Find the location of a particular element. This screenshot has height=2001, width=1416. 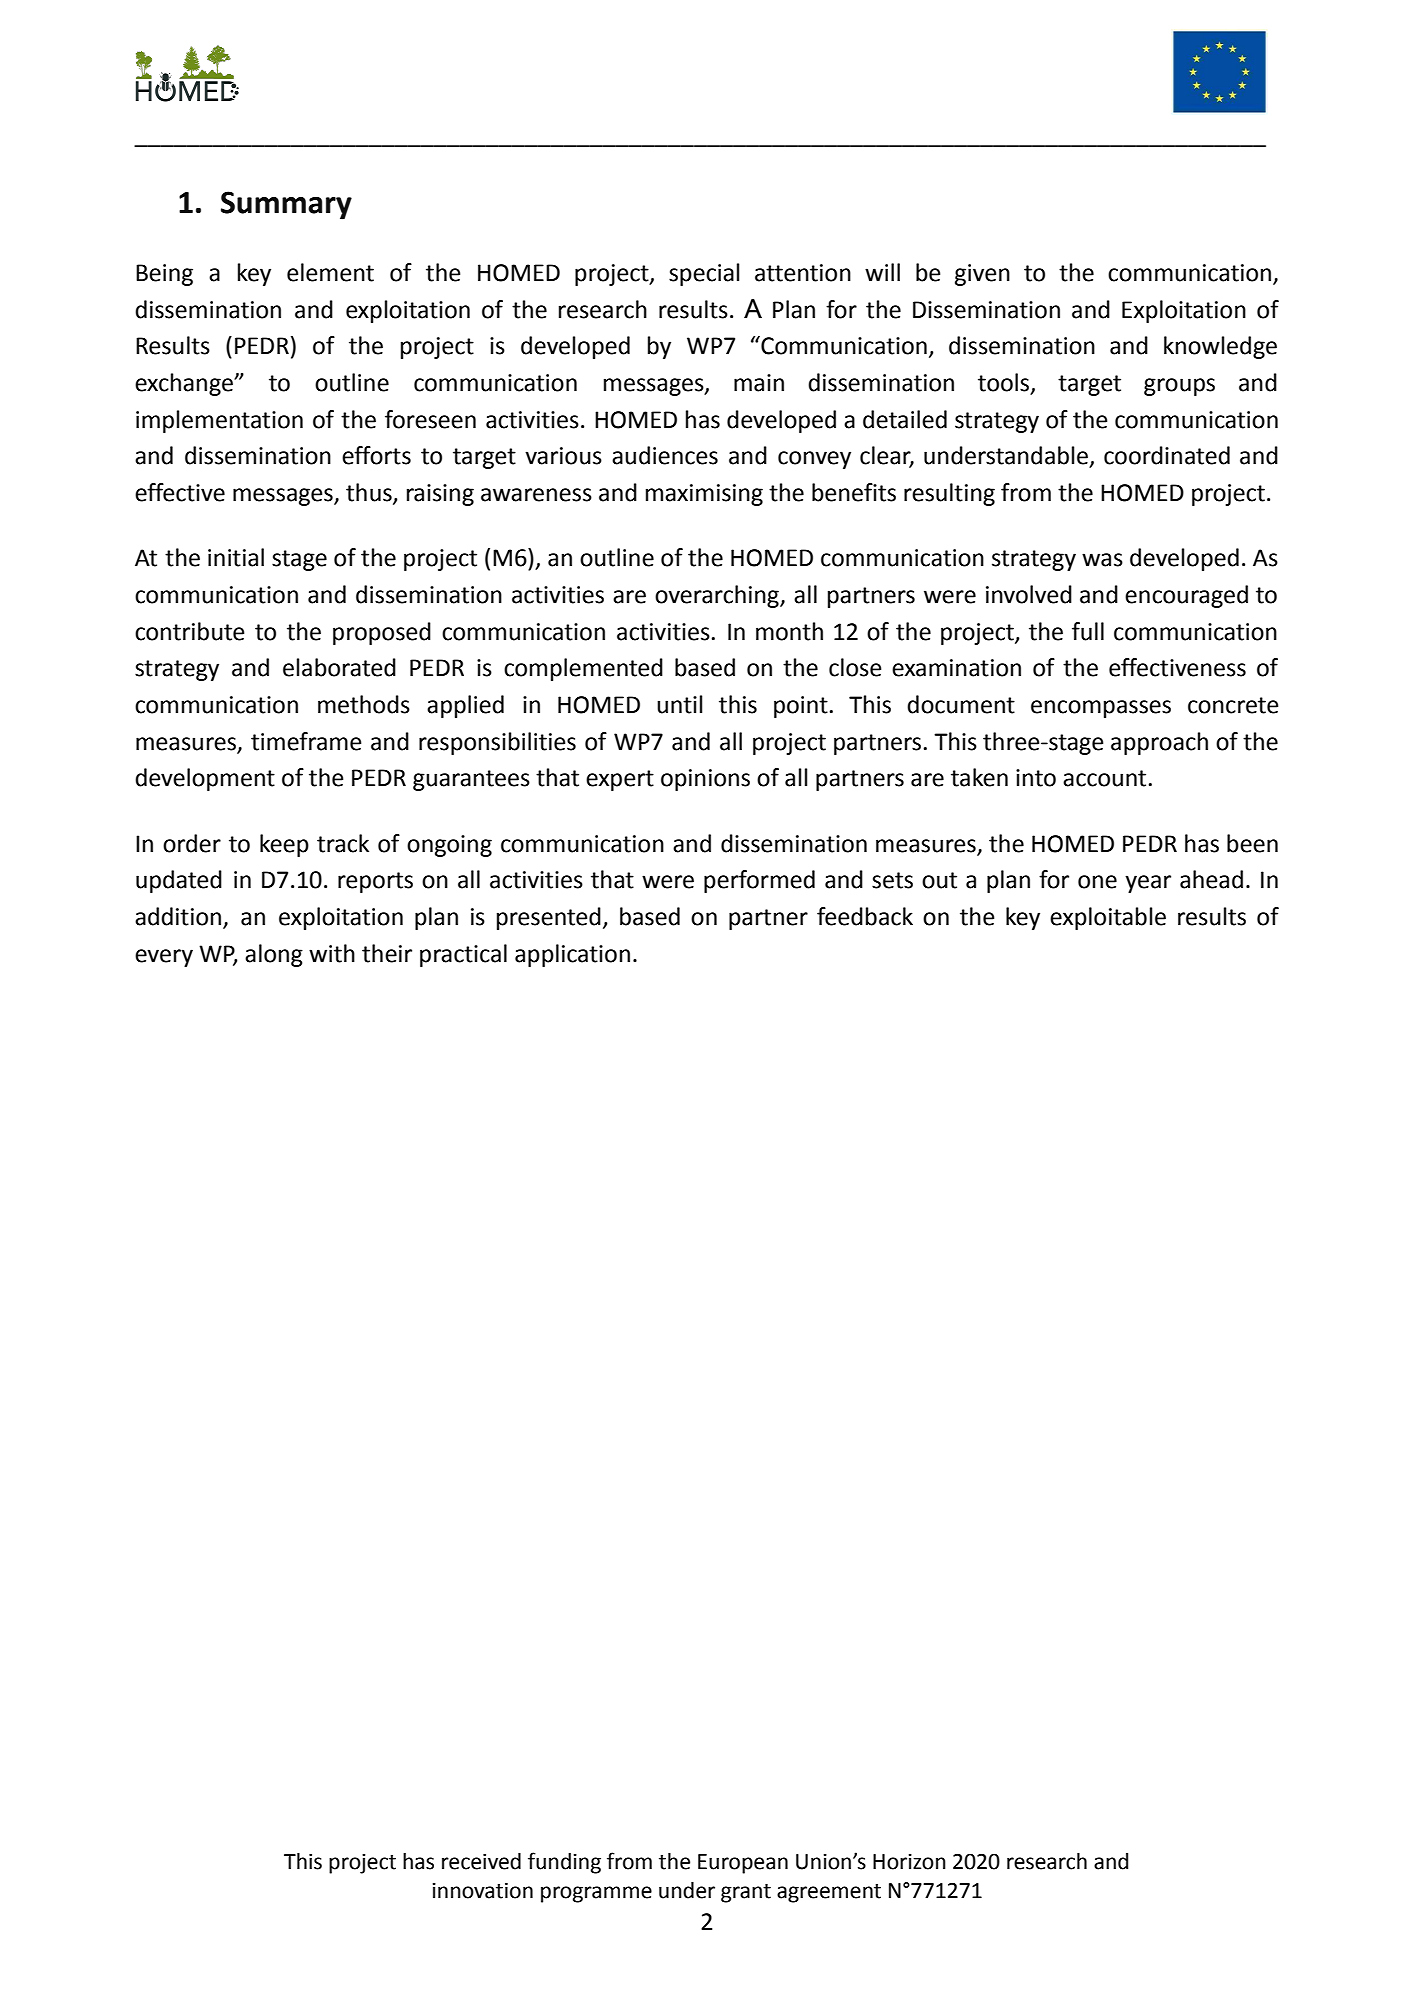

along is located at coordinates (274, 955).
